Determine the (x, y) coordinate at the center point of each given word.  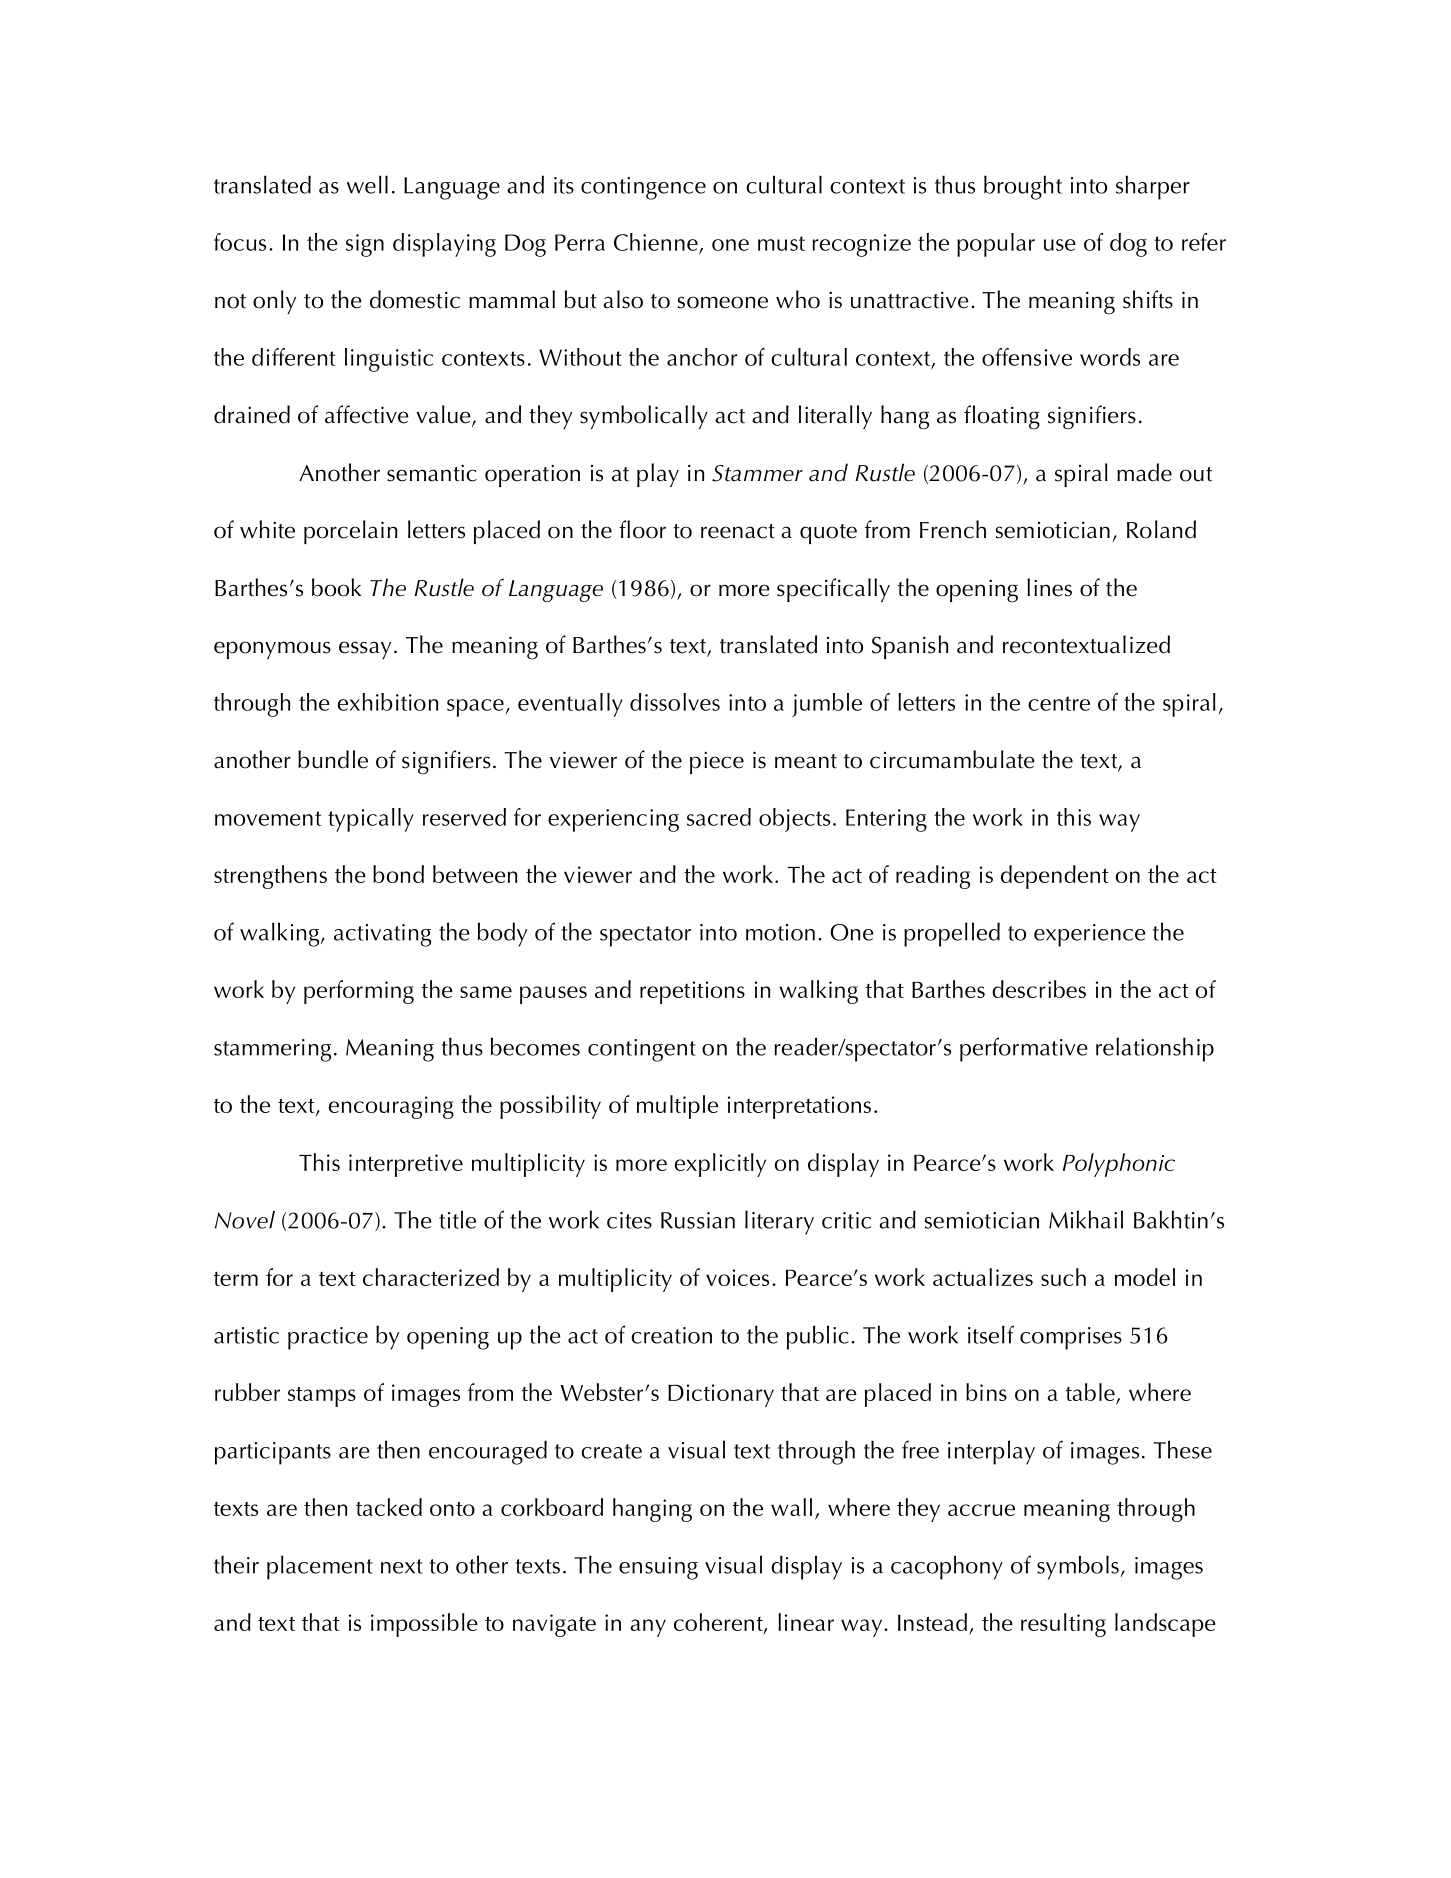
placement (320, 1567)
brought (1023, 187)
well (367, 184)
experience (1090, 935)
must (781, 243)
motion (780, 932)
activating (382, 935)
